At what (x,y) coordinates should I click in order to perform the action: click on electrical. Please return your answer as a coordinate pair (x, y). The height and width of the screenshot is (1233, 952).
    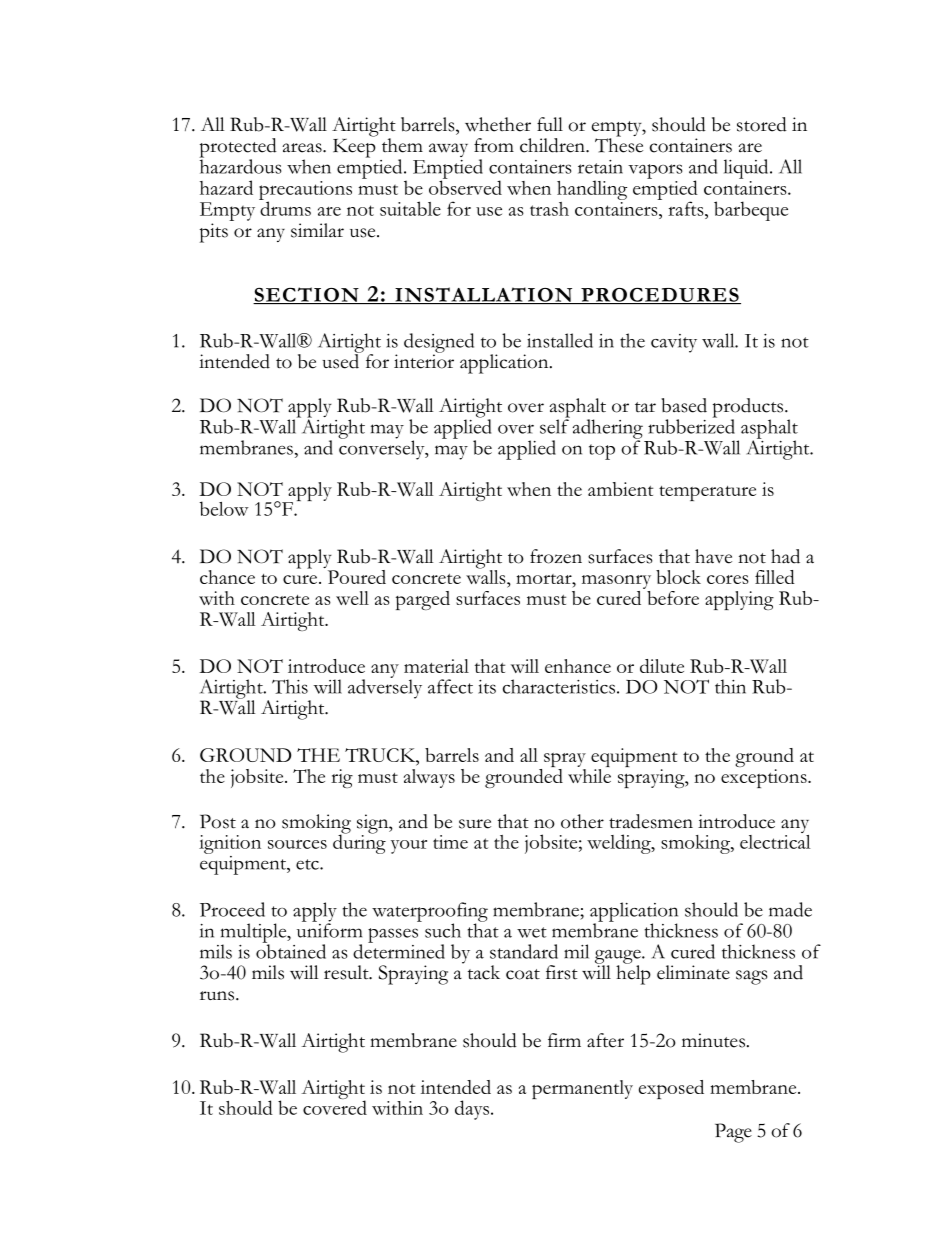
    Looking at the image, I should click on (775, 840).
